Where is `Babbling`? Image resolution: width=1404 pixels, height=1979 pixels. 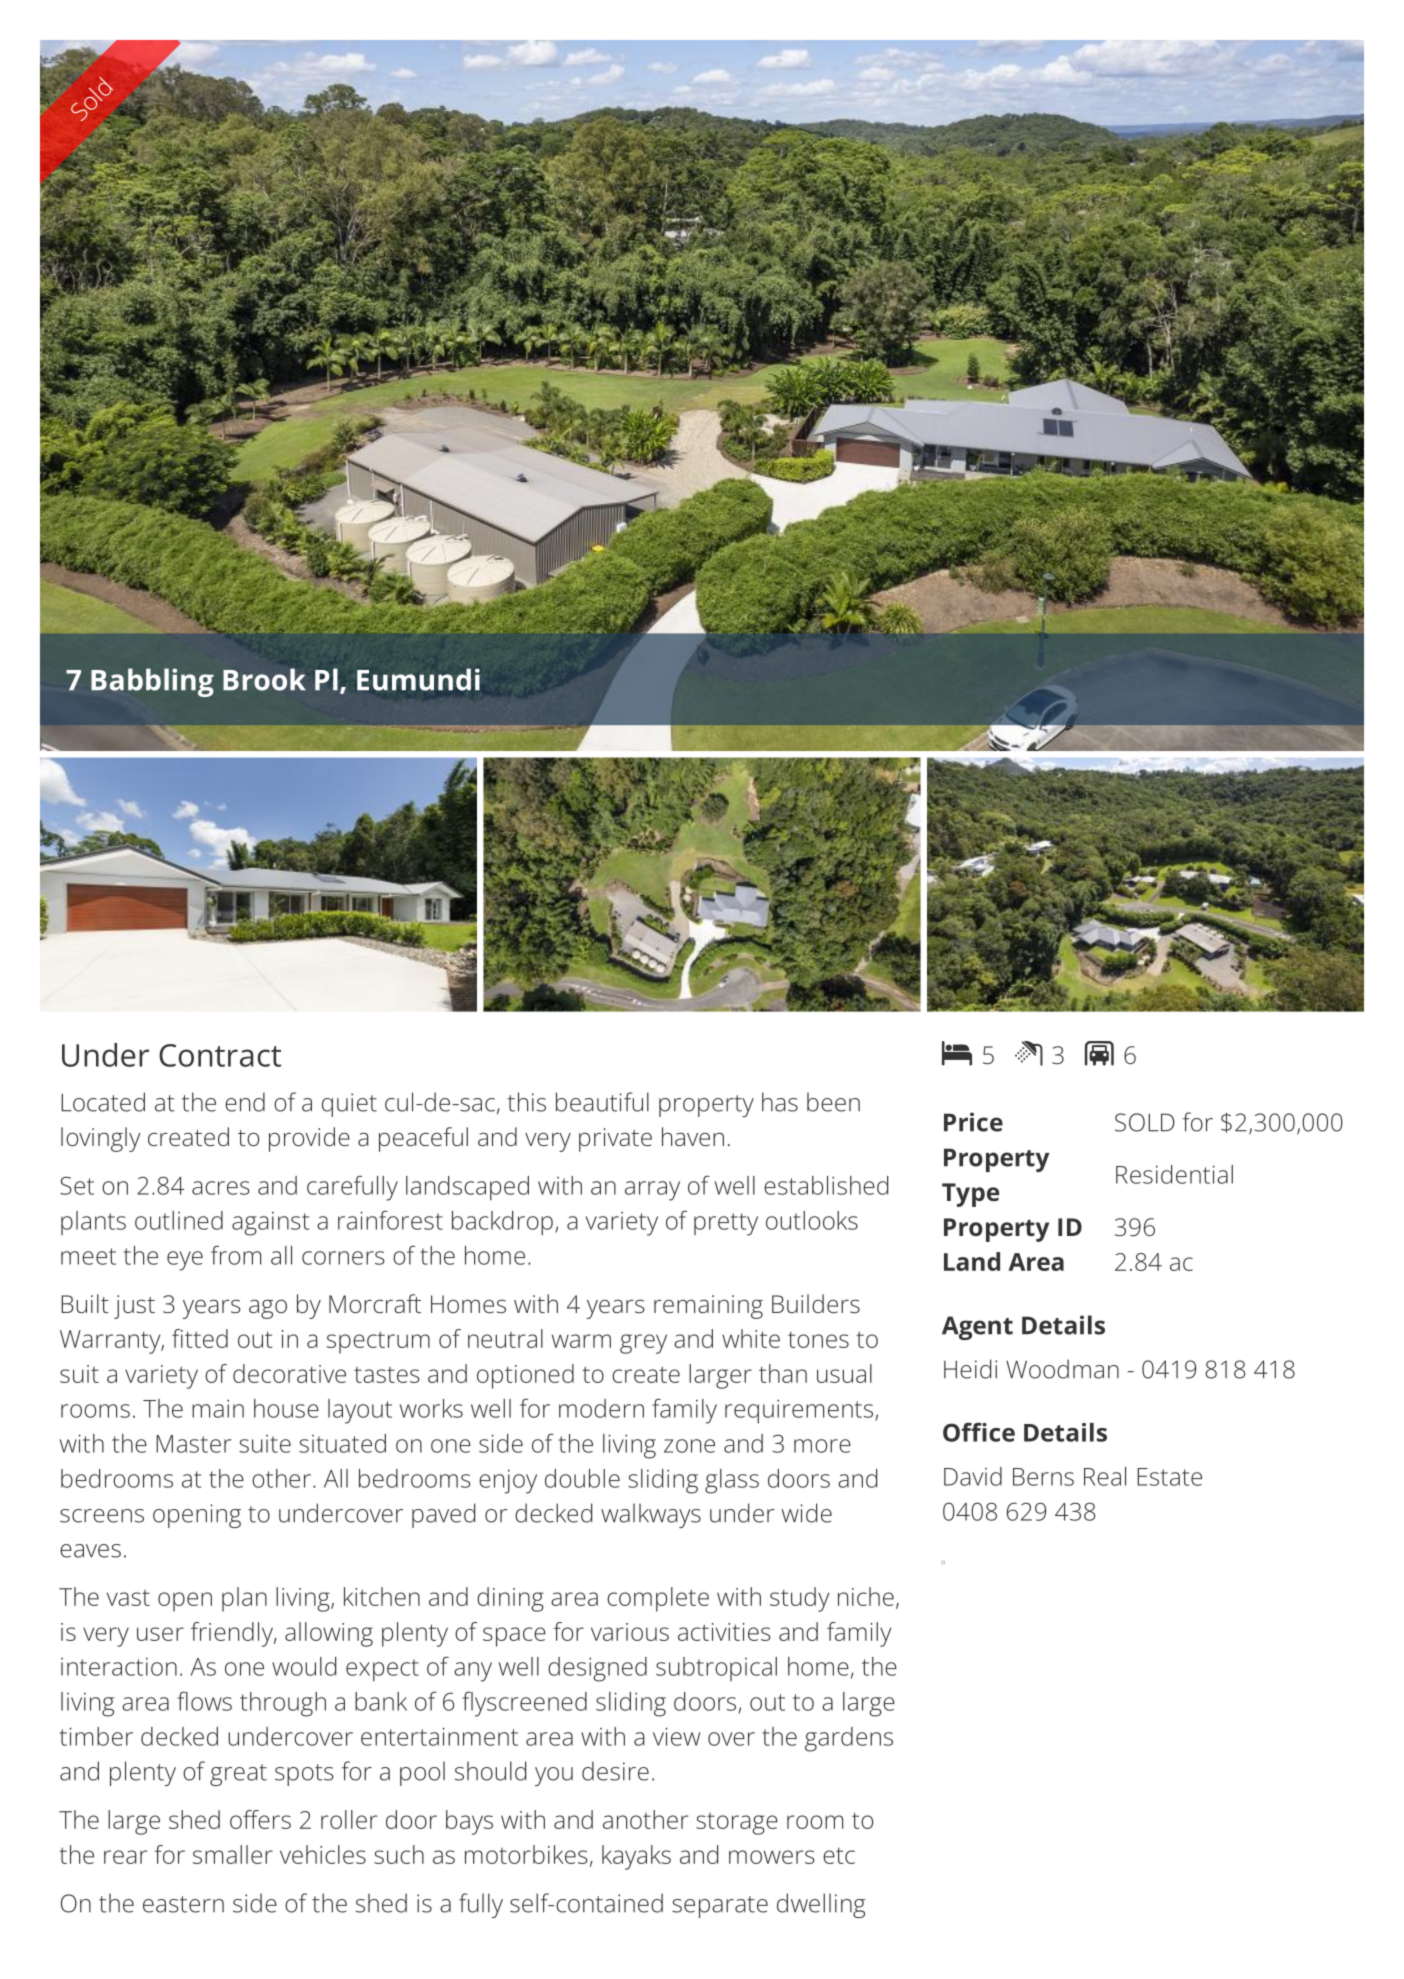
Babbling is located at coordinates (152, 682).
